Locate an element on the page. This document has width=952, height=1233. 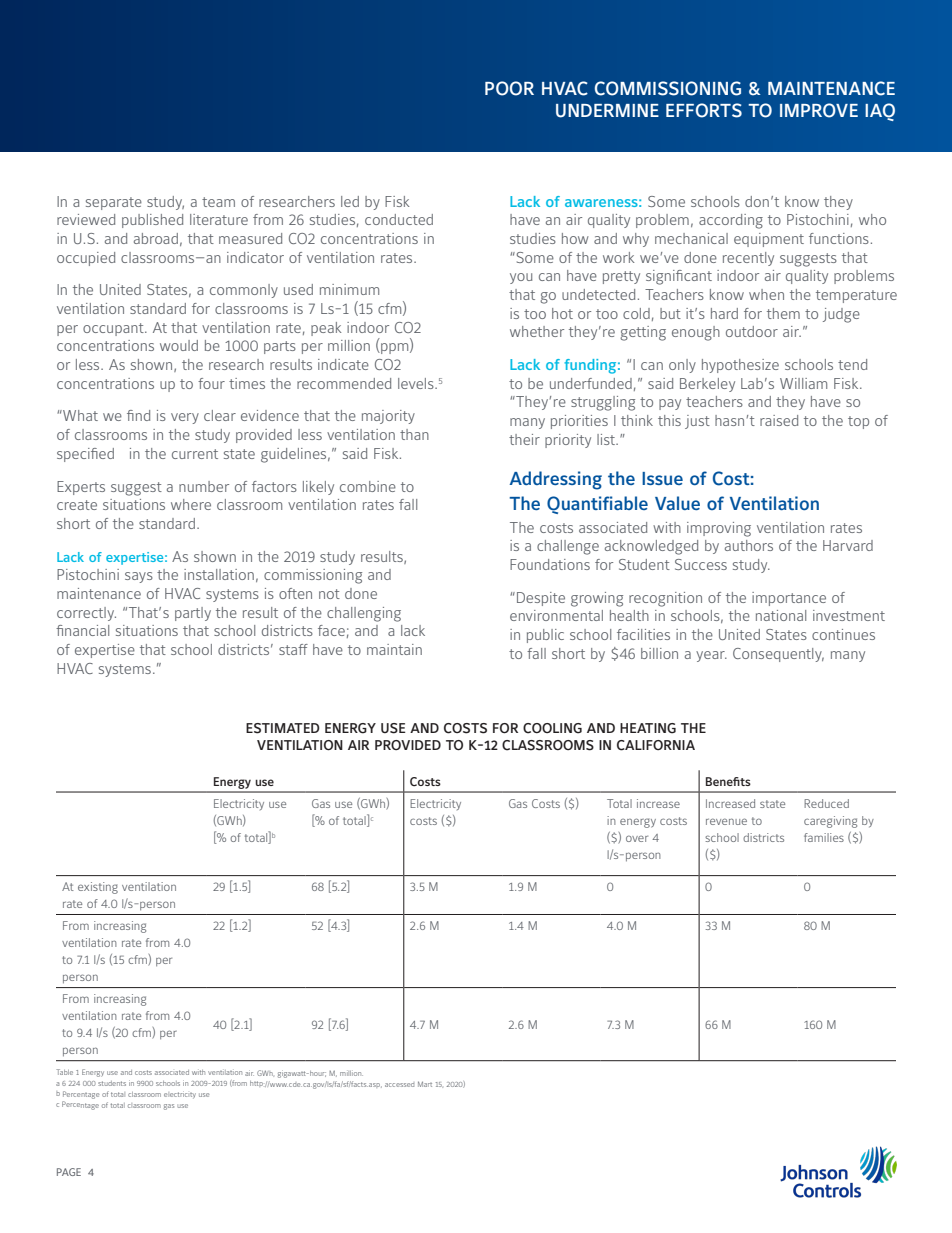
existing is located at coordinates (98, 888).
